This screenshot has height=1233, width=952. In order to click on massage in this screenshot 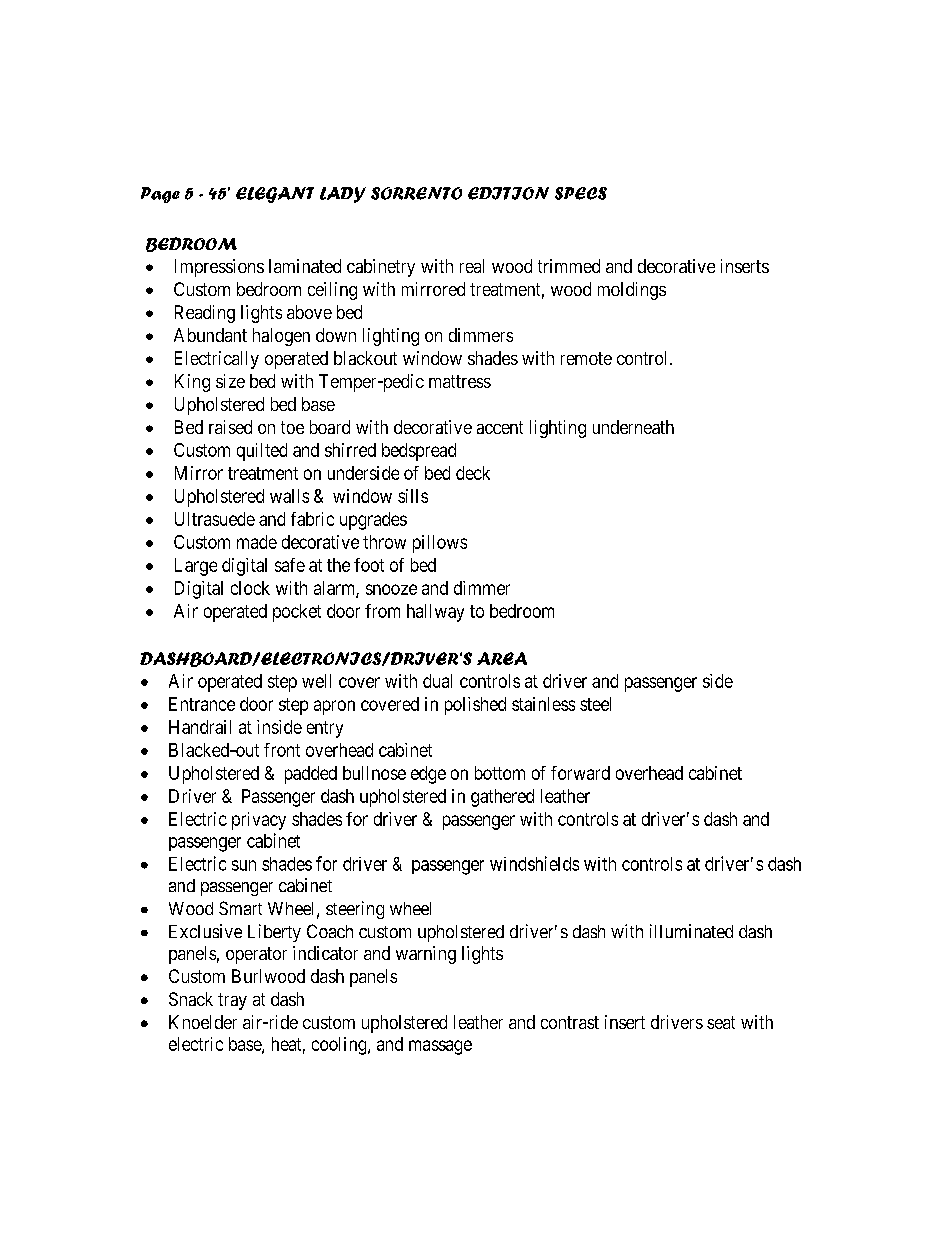, I will do `click(440, 1047)`.
